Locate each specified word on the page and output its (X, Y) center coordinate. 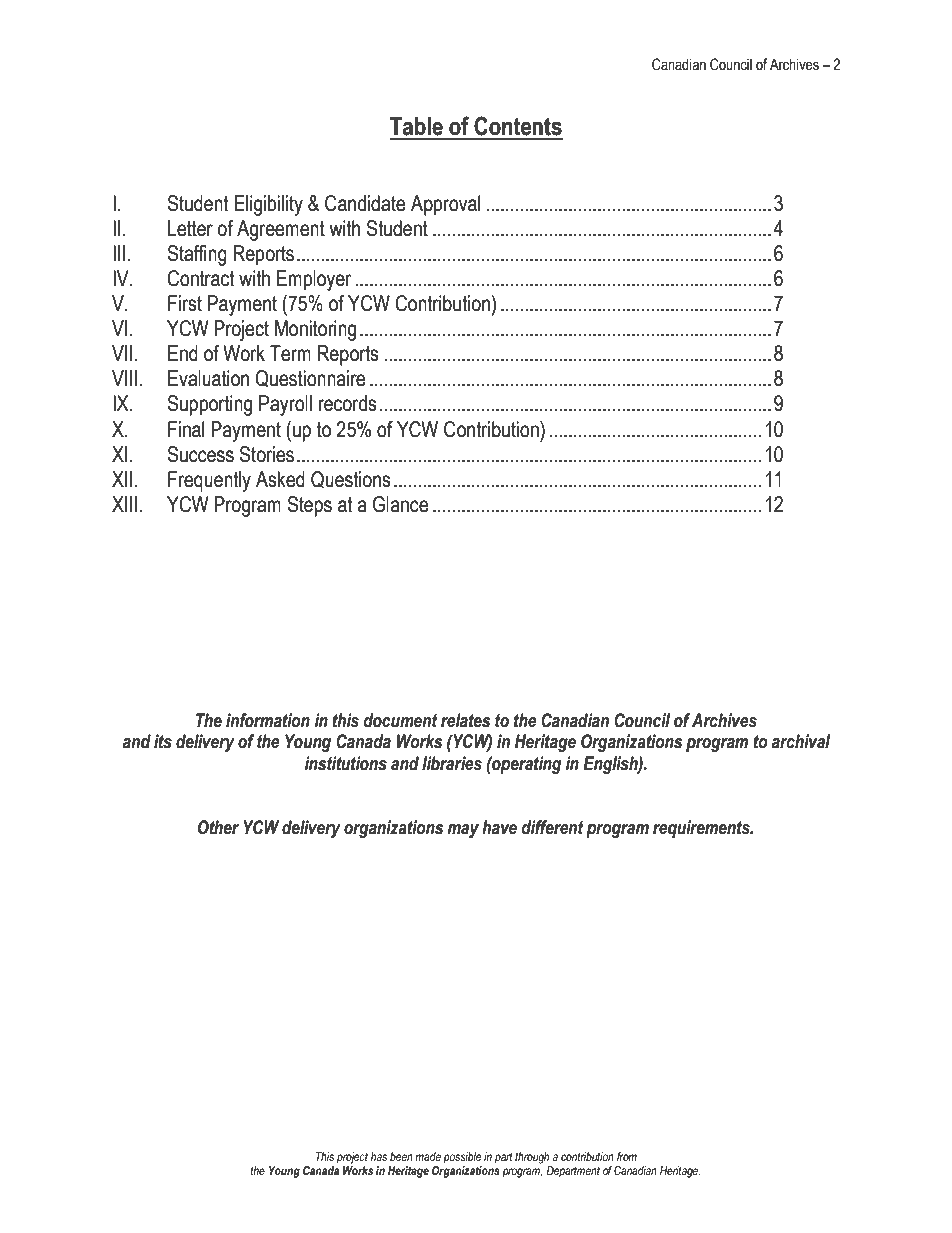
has (379, 1156)
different (552, 827)
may (463, 831)
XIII (124, 504)
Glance (401, 504)
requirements (702, 829)
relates (465, 720)
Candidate (365, 203)
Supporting (209, 405)
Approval (445, 205)
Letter (190, 228)
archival (801, 741)
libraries (452, 763)
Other (218, 827)
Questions (351, 479)
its (163, 741)
